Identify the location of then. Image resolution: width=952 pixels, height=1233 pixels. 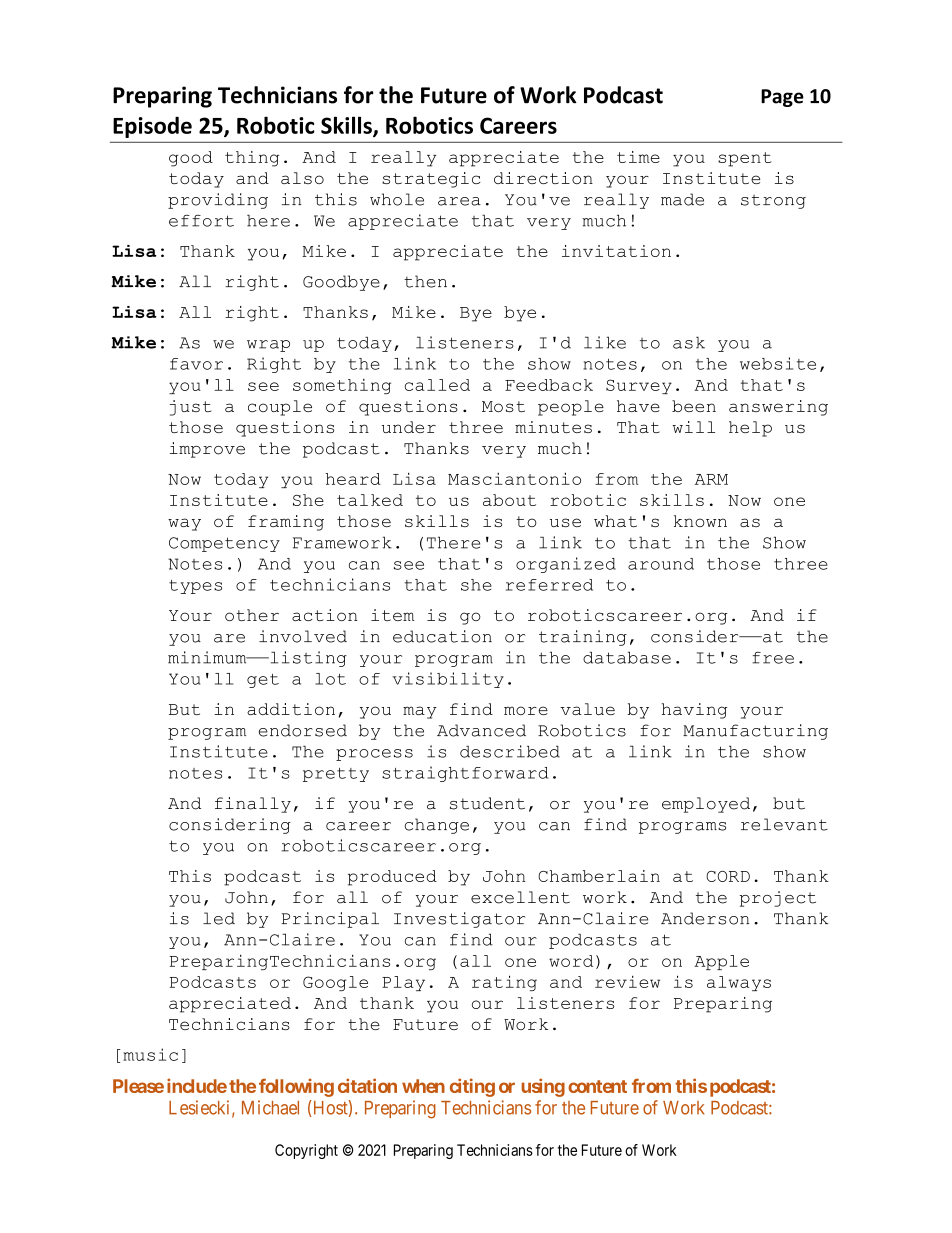
(425, 281).
